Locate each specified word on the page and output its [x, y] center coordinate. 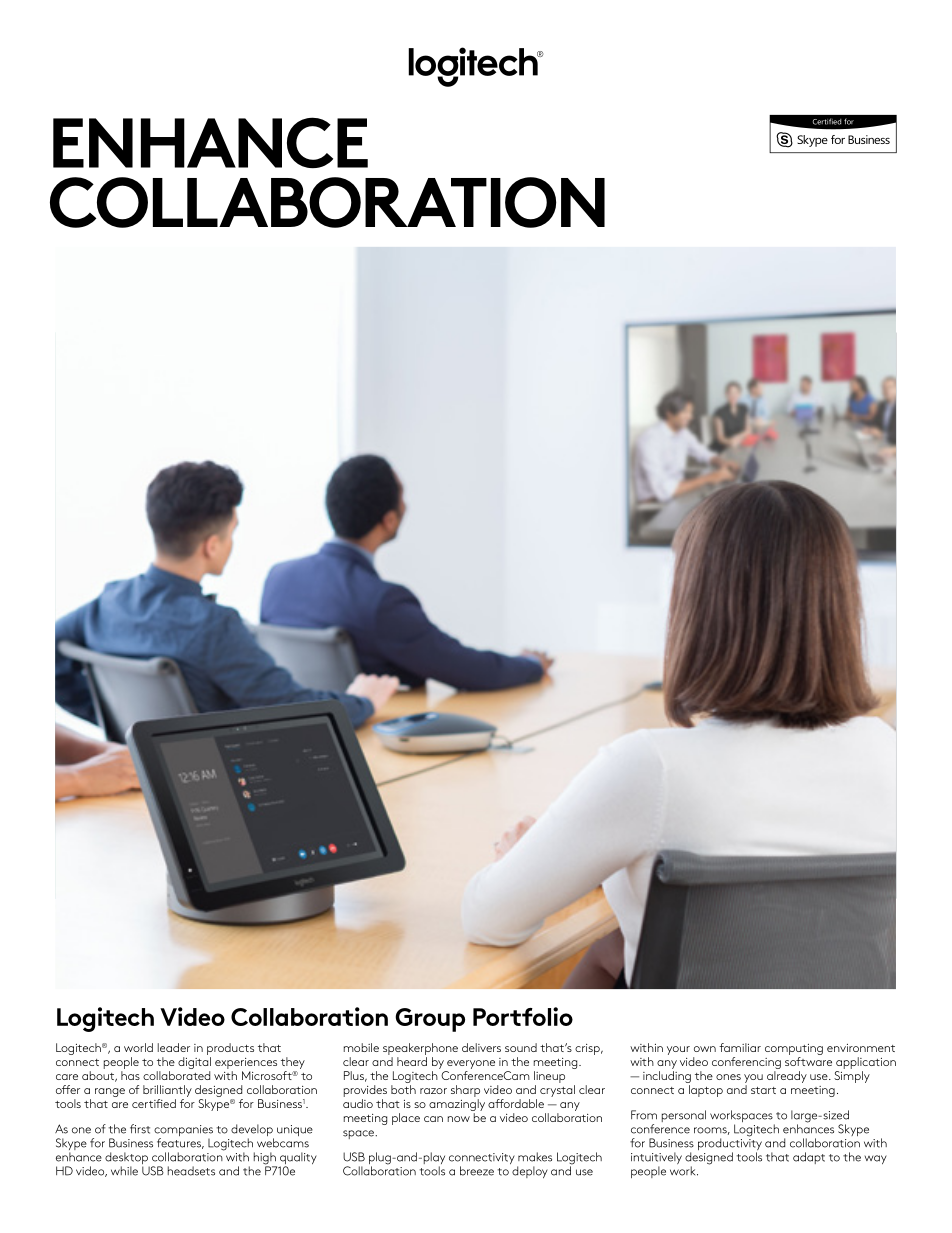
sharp [465, 1092]
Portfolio [523, 1016]
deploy [530, 1172]
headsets [191, 1171]
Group [430, 1020]
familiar [740, 1047]
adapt [809, 1158]
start [763, 1090]
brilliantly [167, 1092]
